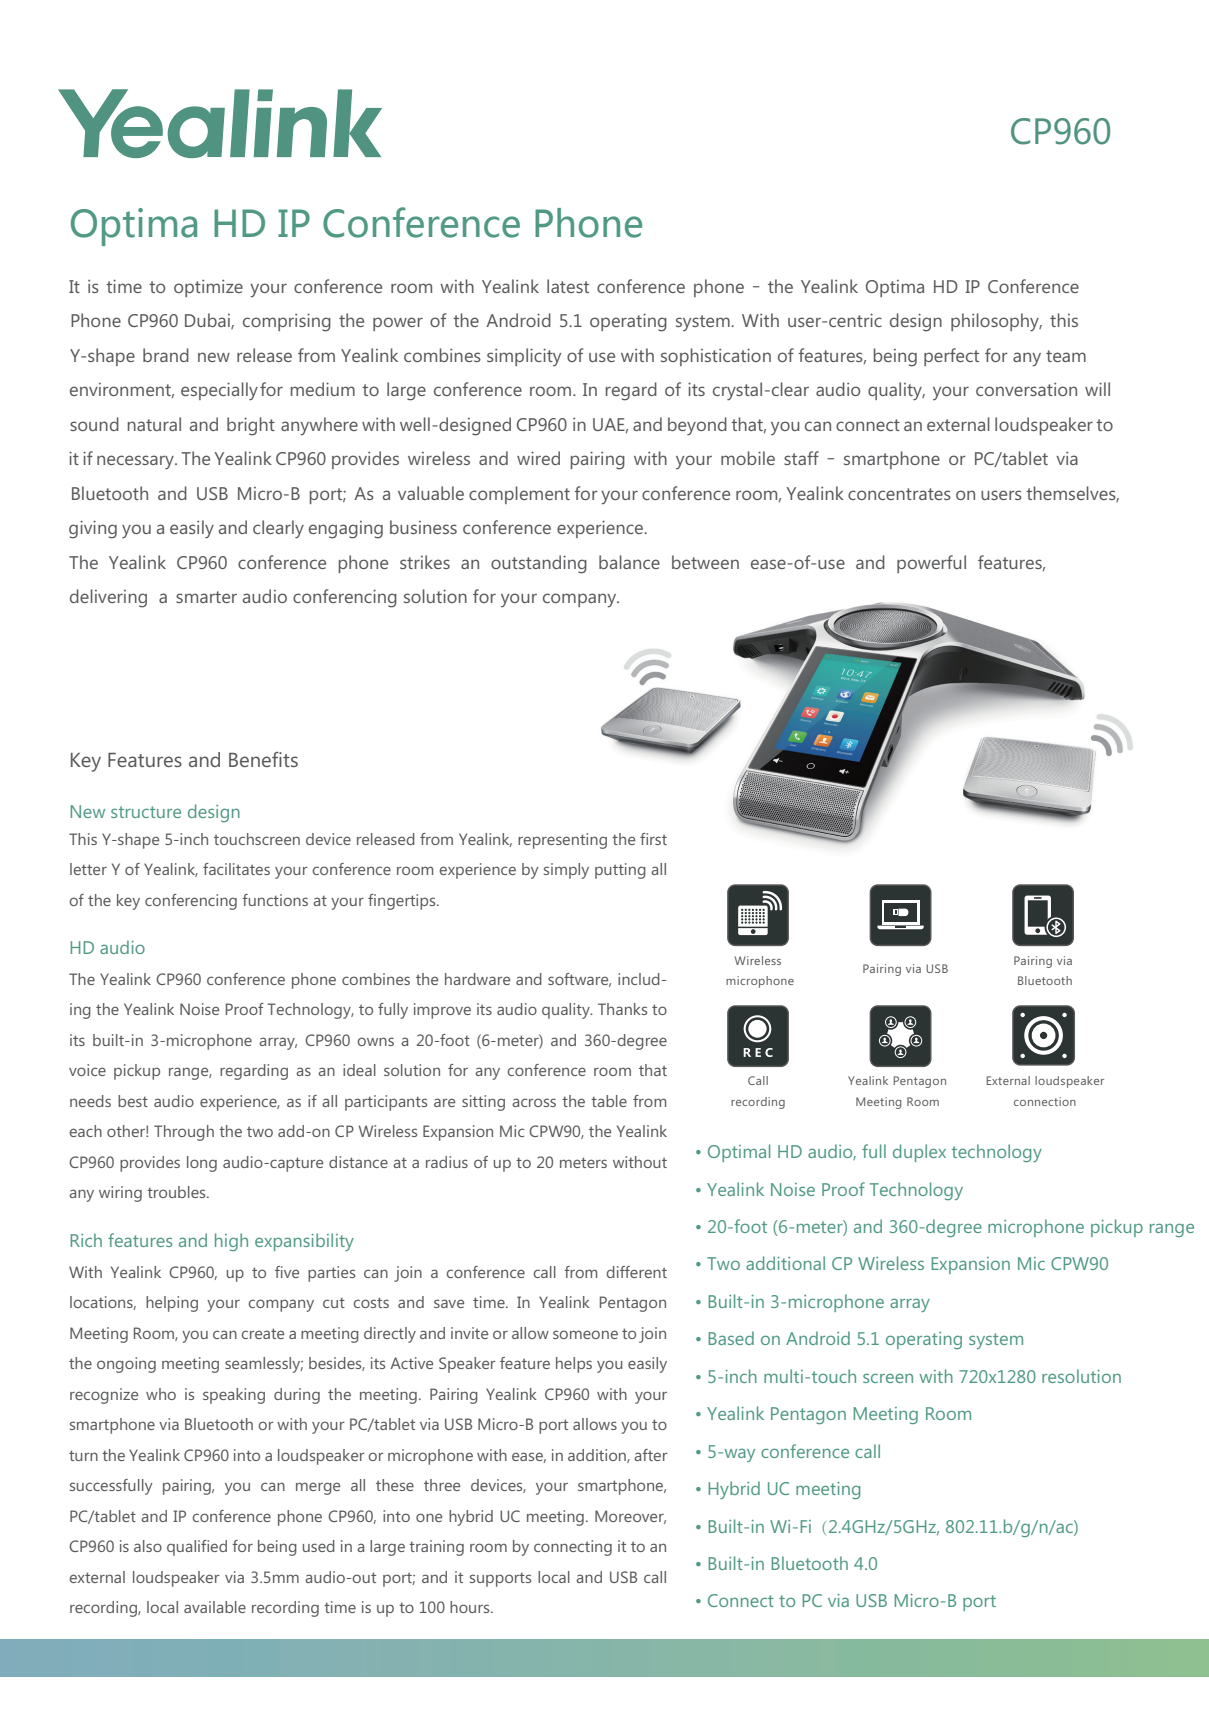 The image size is (1209, 1712). I want to click on optimize, so click(208, 288).
